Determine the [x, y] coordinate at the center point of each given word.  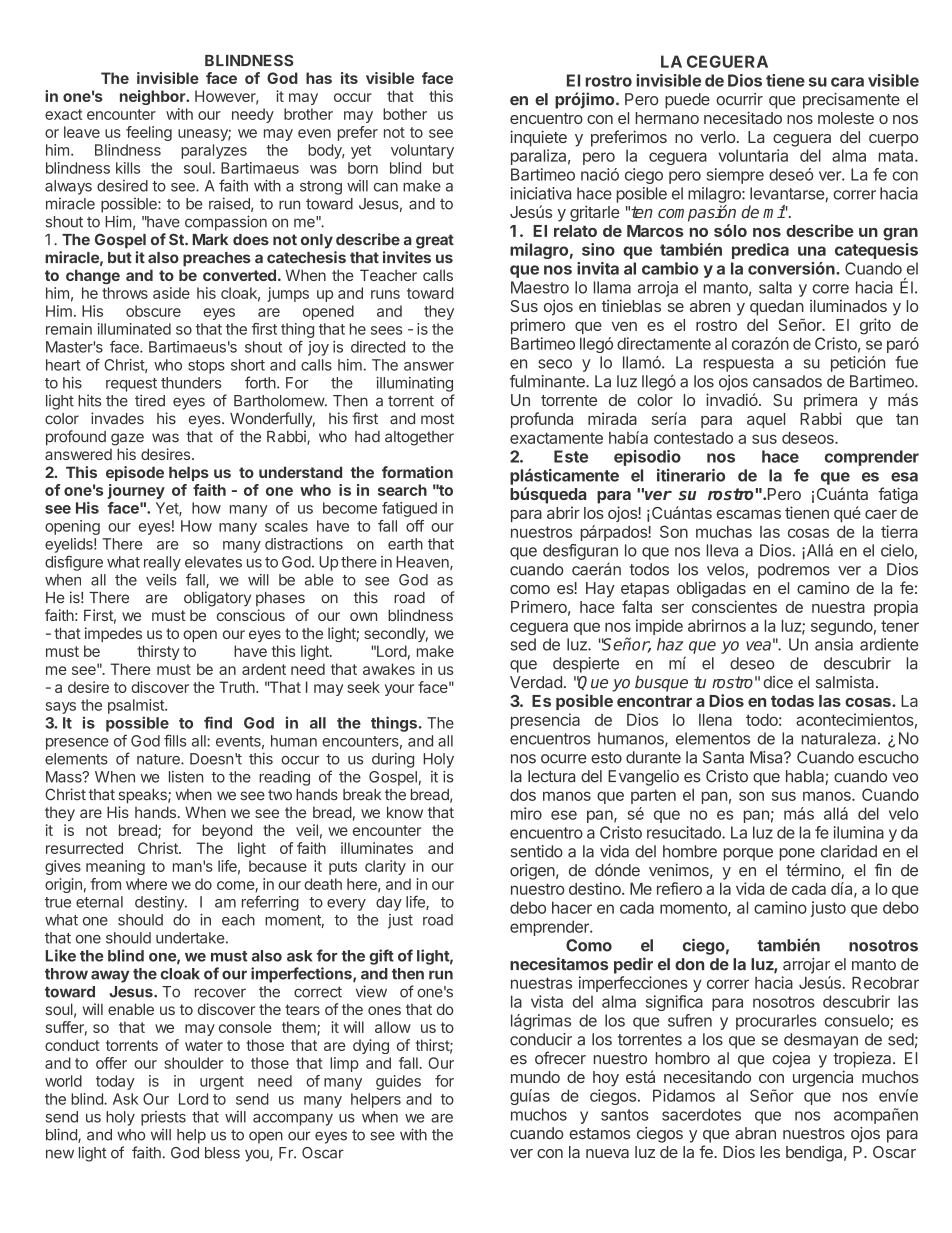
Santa [723, 757]
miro [526, 813]
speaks [143, 796]
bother [405, 114]
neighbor [153, 97]
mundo [535, 1077]
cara [847, 82]
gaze [127, 439]
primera [830, 401]
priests [163, 1118]
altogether [419, 438]
